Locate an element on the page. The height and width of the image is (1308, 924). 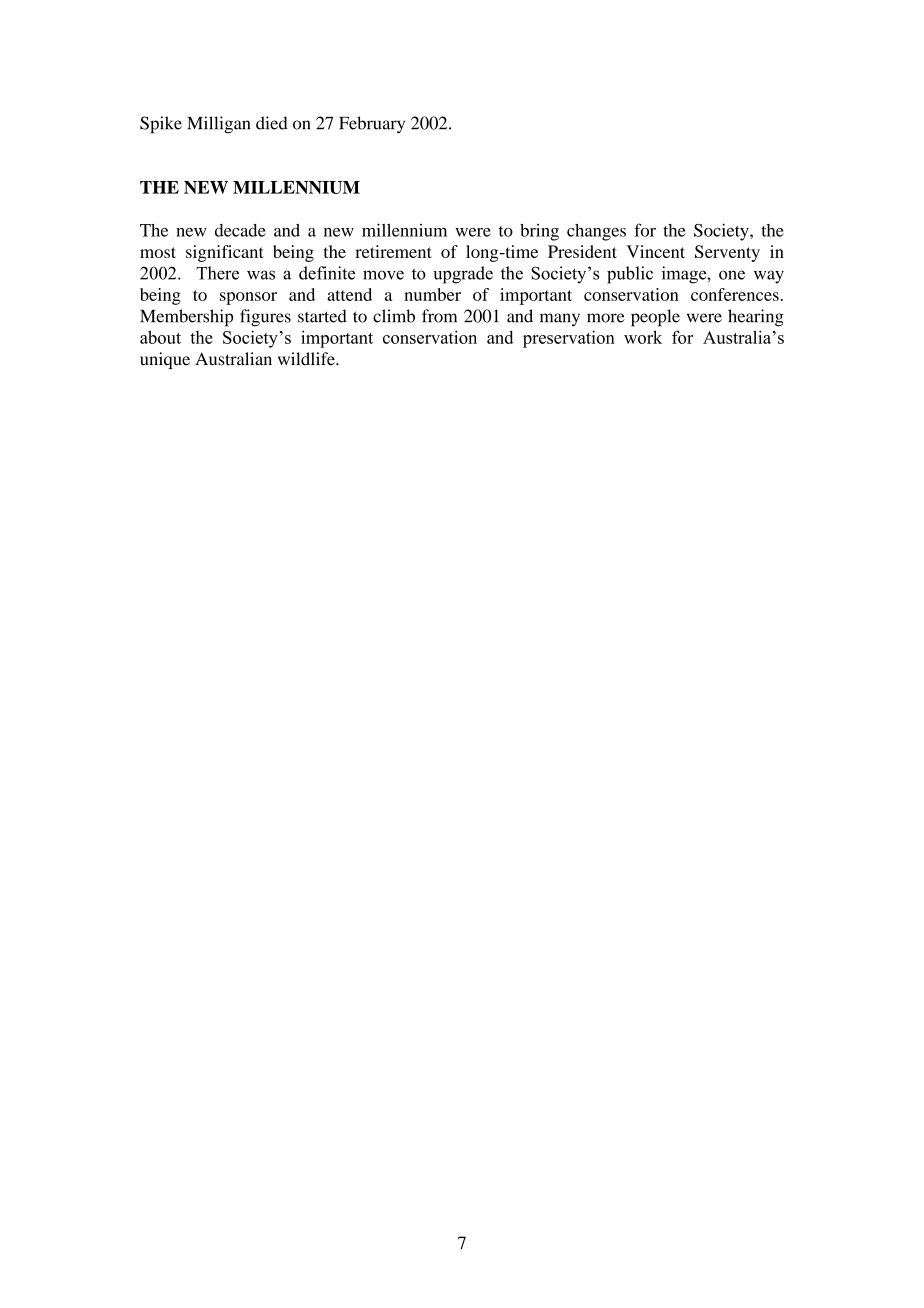
February is located at coordinates (372, 125).
